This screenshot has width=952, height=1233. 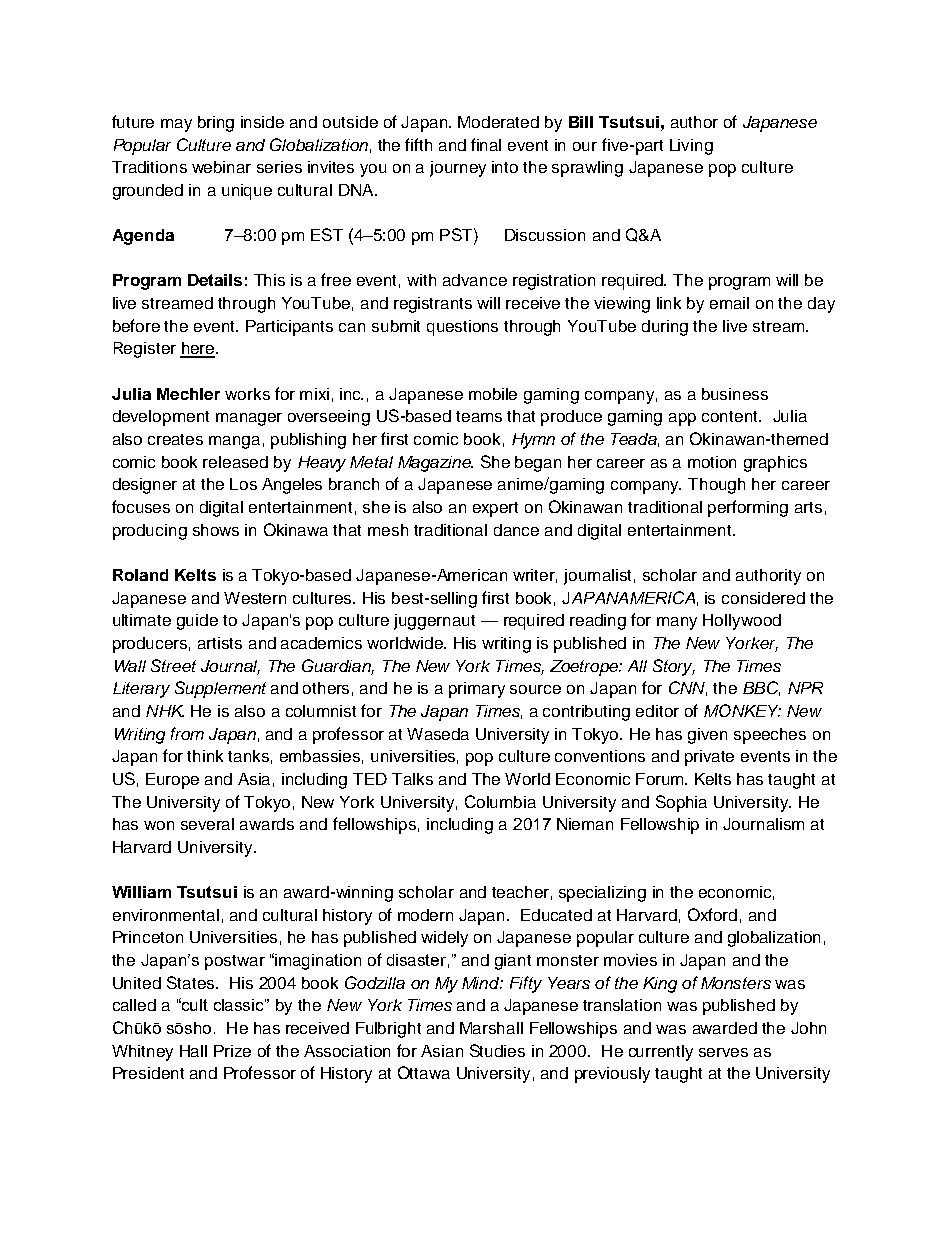 I want to click on here, so click(x=198, y=349).
